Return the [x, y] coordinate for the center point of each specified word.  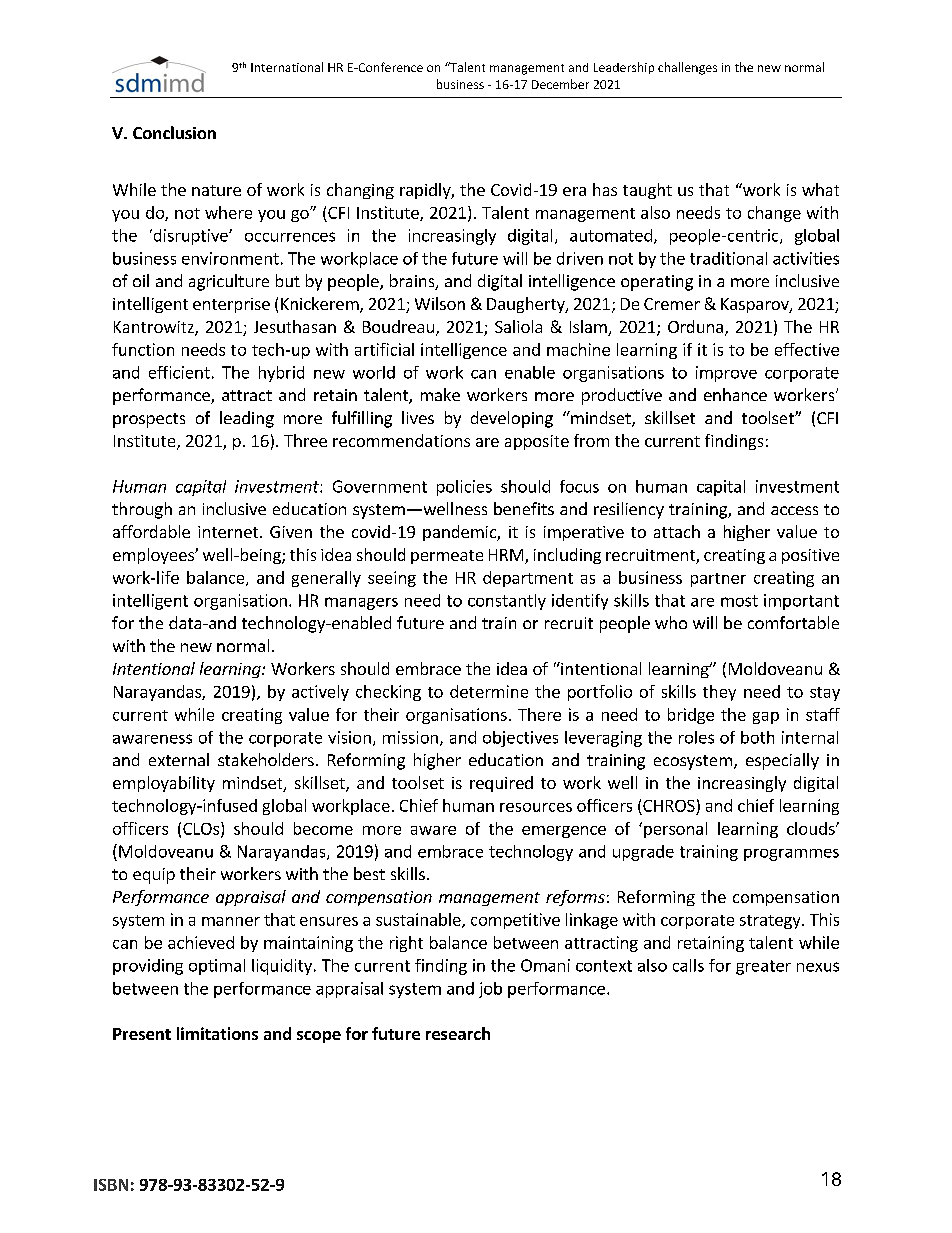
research [458, 1033]
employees [154, 556]
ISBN [111, 1185]
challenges [687, 68]
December [560, 84]
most [739, 601]
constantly [507, 602]
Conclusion [174, 132]
